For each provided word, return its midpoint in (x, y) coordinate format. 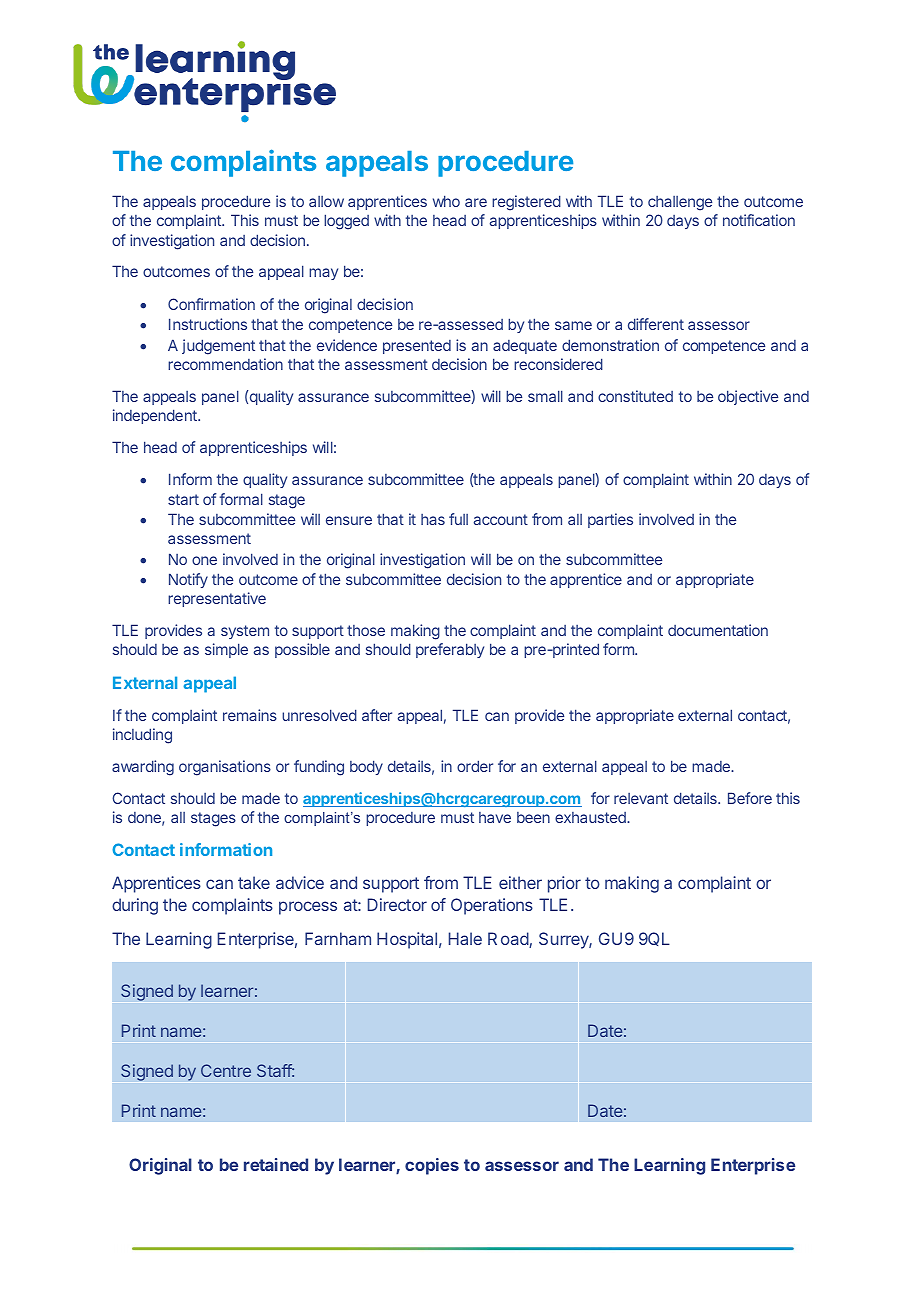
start (183, 499)
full (458, 519)
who (446, 201)
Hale (465, 938)
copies (432, 1166)
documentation (718, 630)
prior (564, 884)
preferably (450, 650)
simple (226, 650)
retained (276, 1164)
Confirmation (211, 304)
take (254, 882)
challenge (680, 203)
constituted (635, 396)
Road (509, 940)
